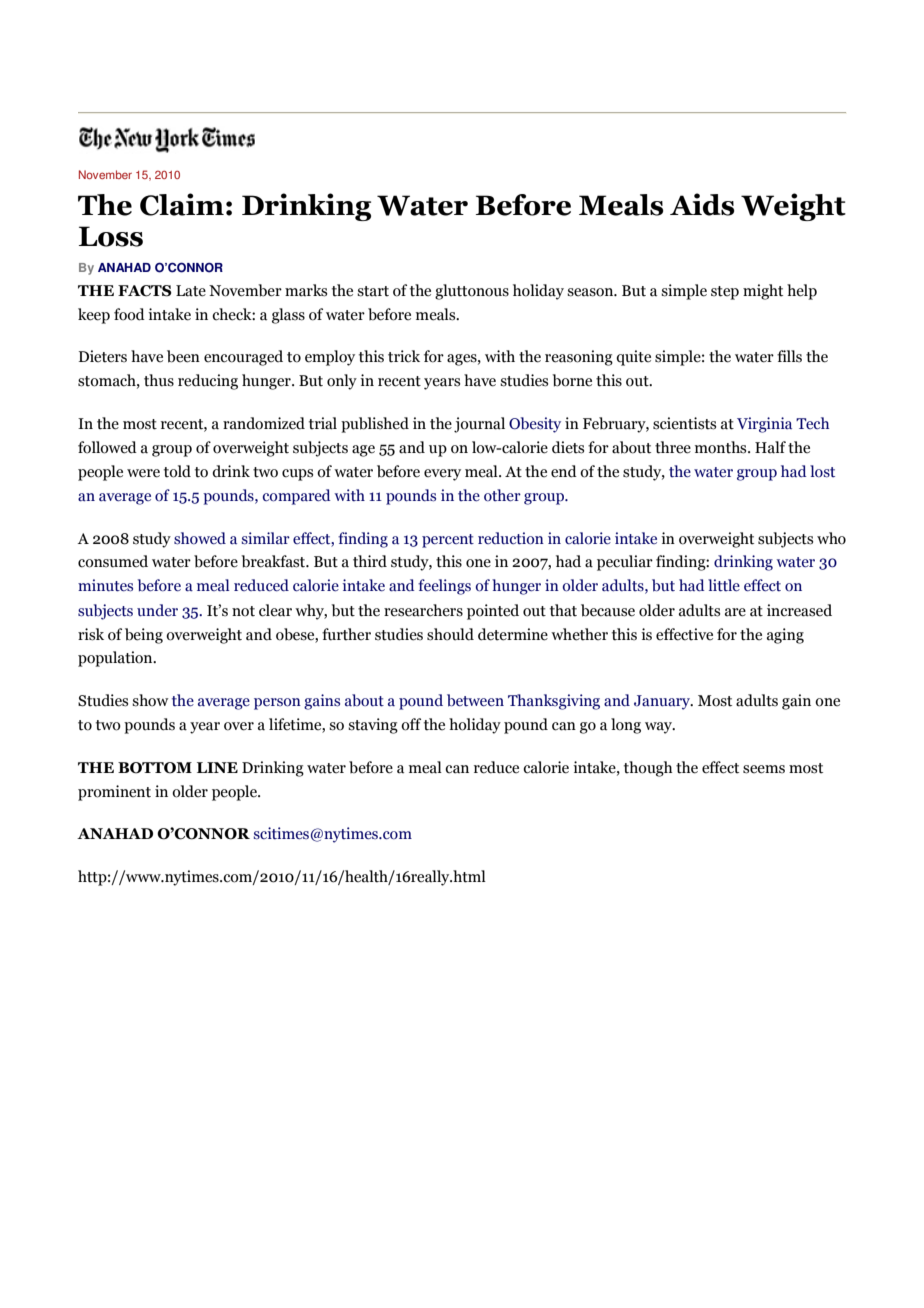 This screenshot has height=1308, width=924. Describe the element at coordinates (155, 768) in the screenshot. I see `BOTTOM` at that location.
